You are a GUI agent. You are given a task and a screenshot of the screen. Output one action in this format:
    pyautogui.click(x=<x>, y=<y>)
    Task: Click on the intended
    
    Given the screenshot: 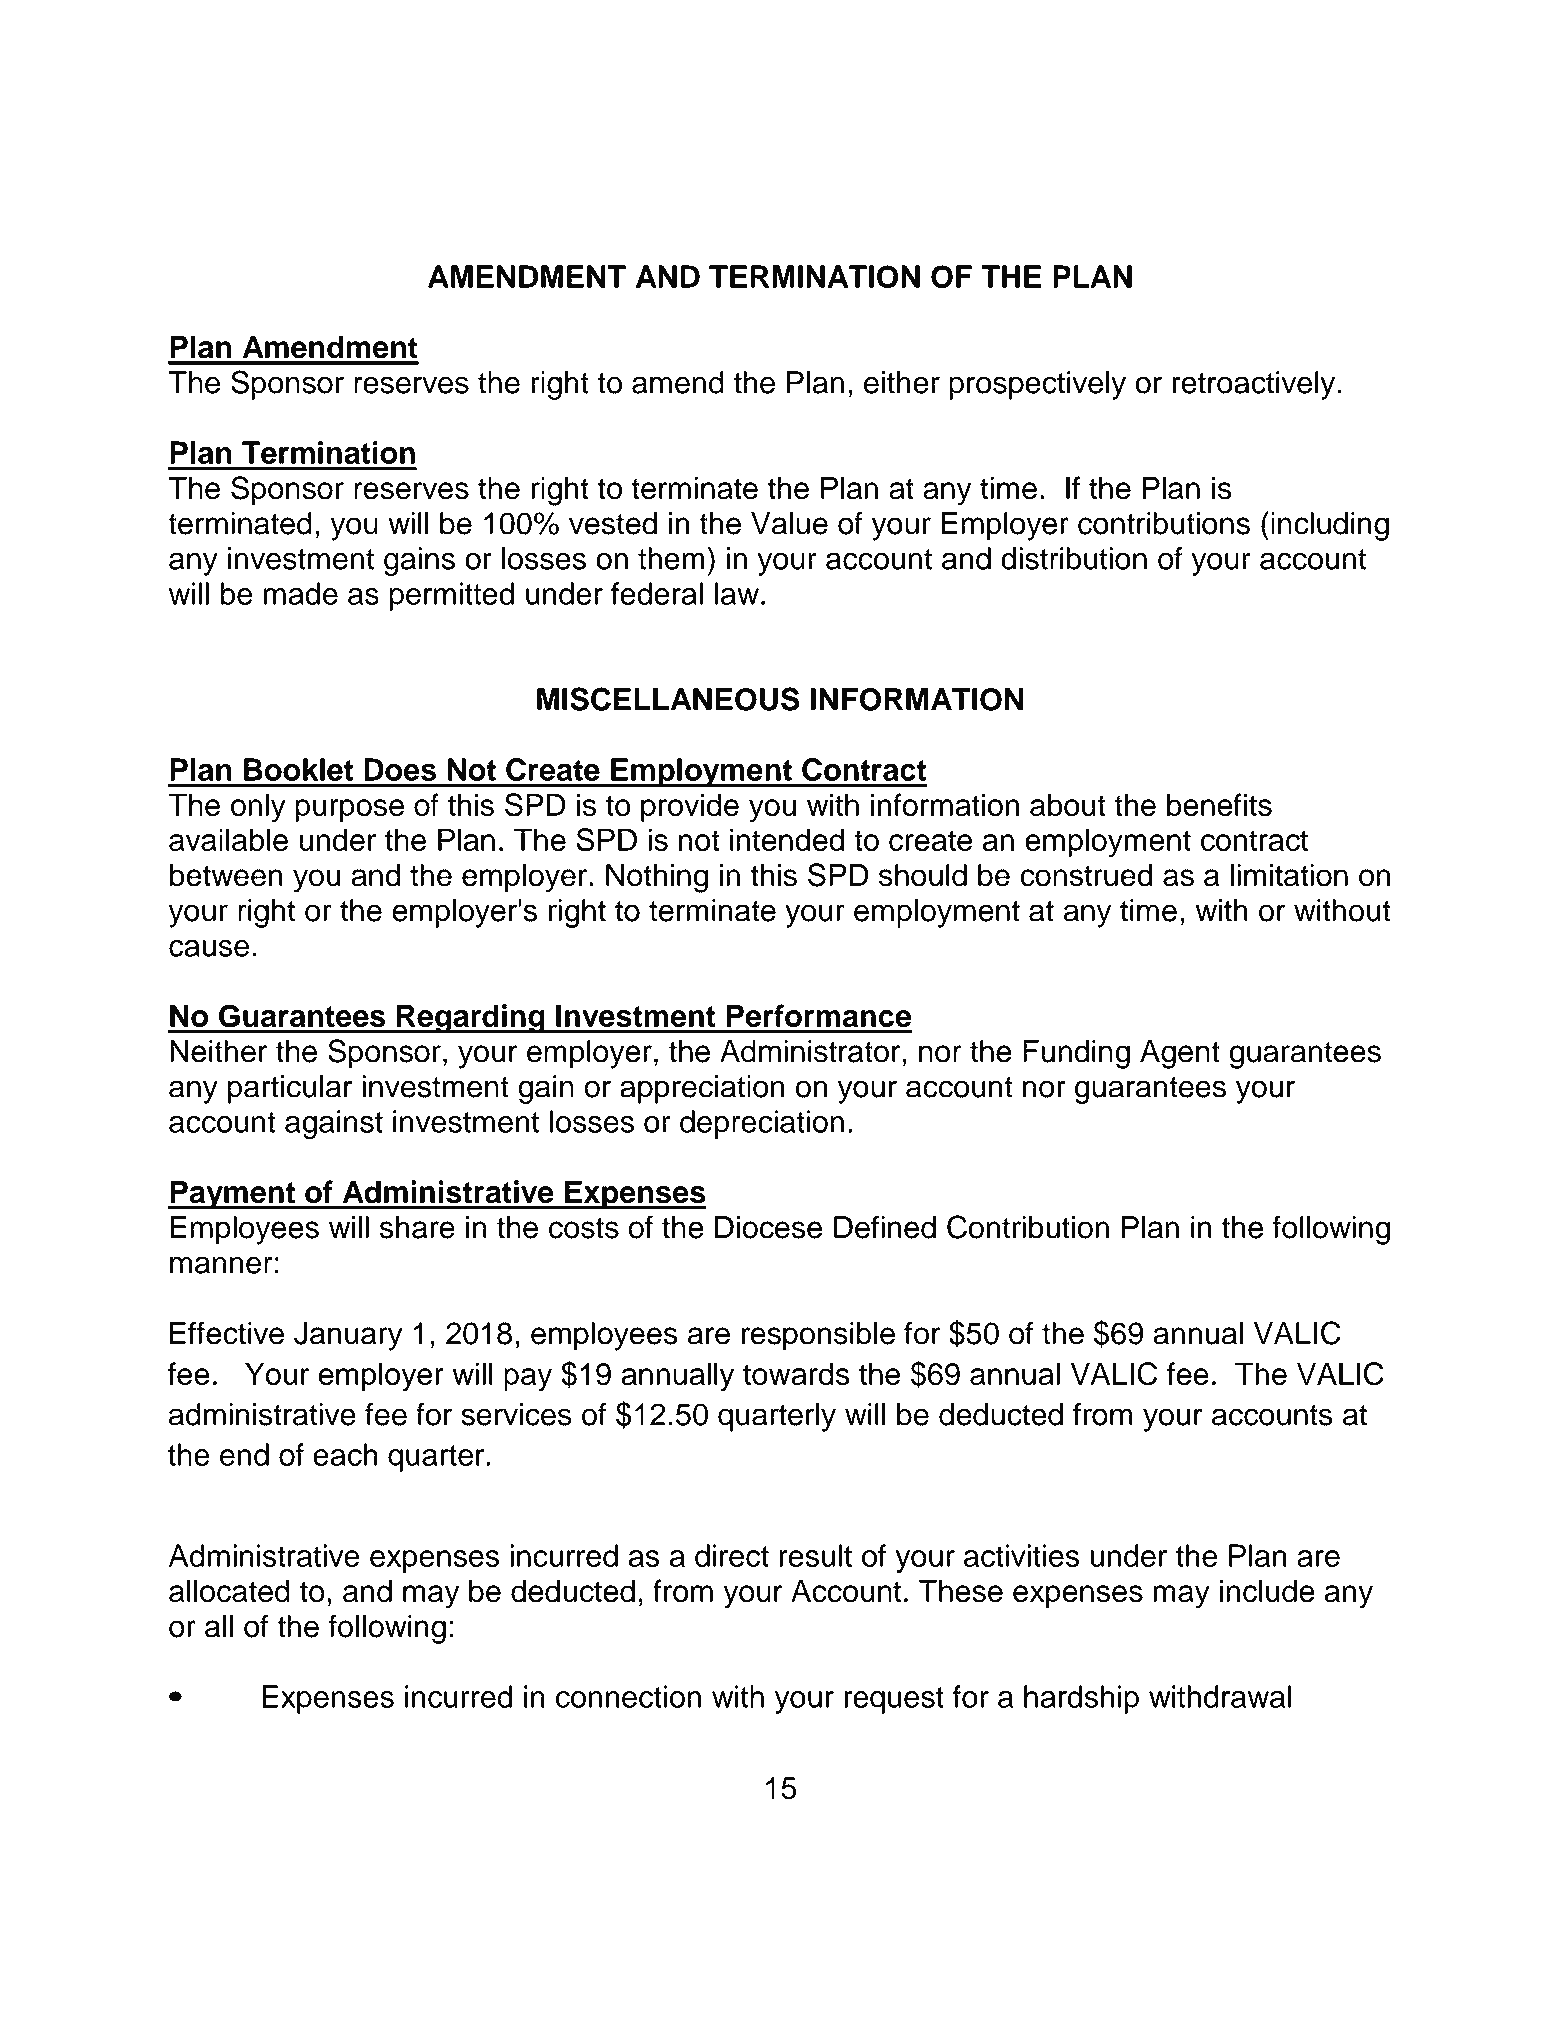 What is the action you would take?
    pyautogui.click(x=787, y=839)
